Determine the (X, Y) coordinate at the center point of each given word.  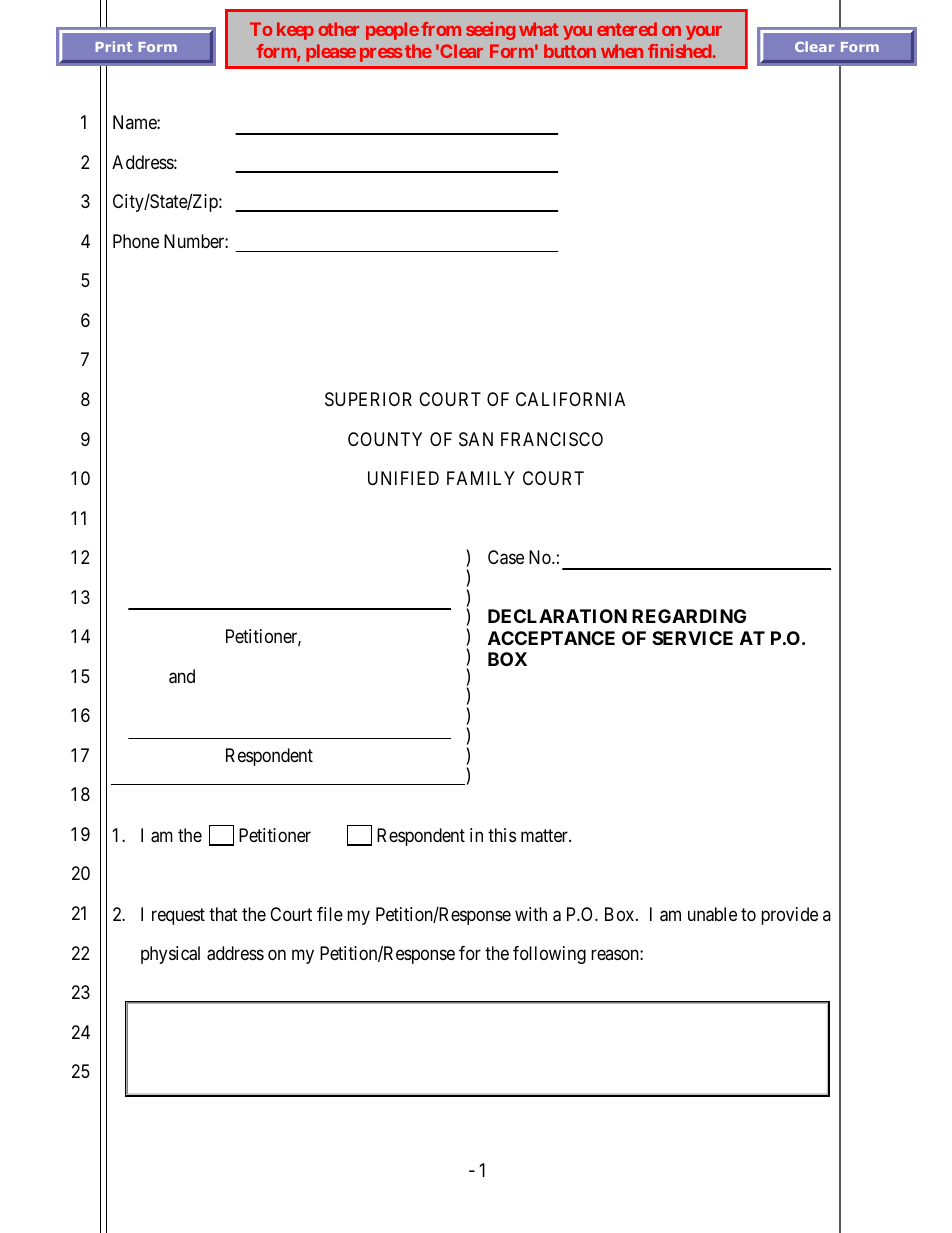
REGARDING (689, 616)
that (223, 914)
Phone (136, 241)
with (531, 914)
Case (506, 557)
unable (712, 914)
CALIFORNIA (570, 399)
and (182, 676)
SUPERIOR (368, 399)
